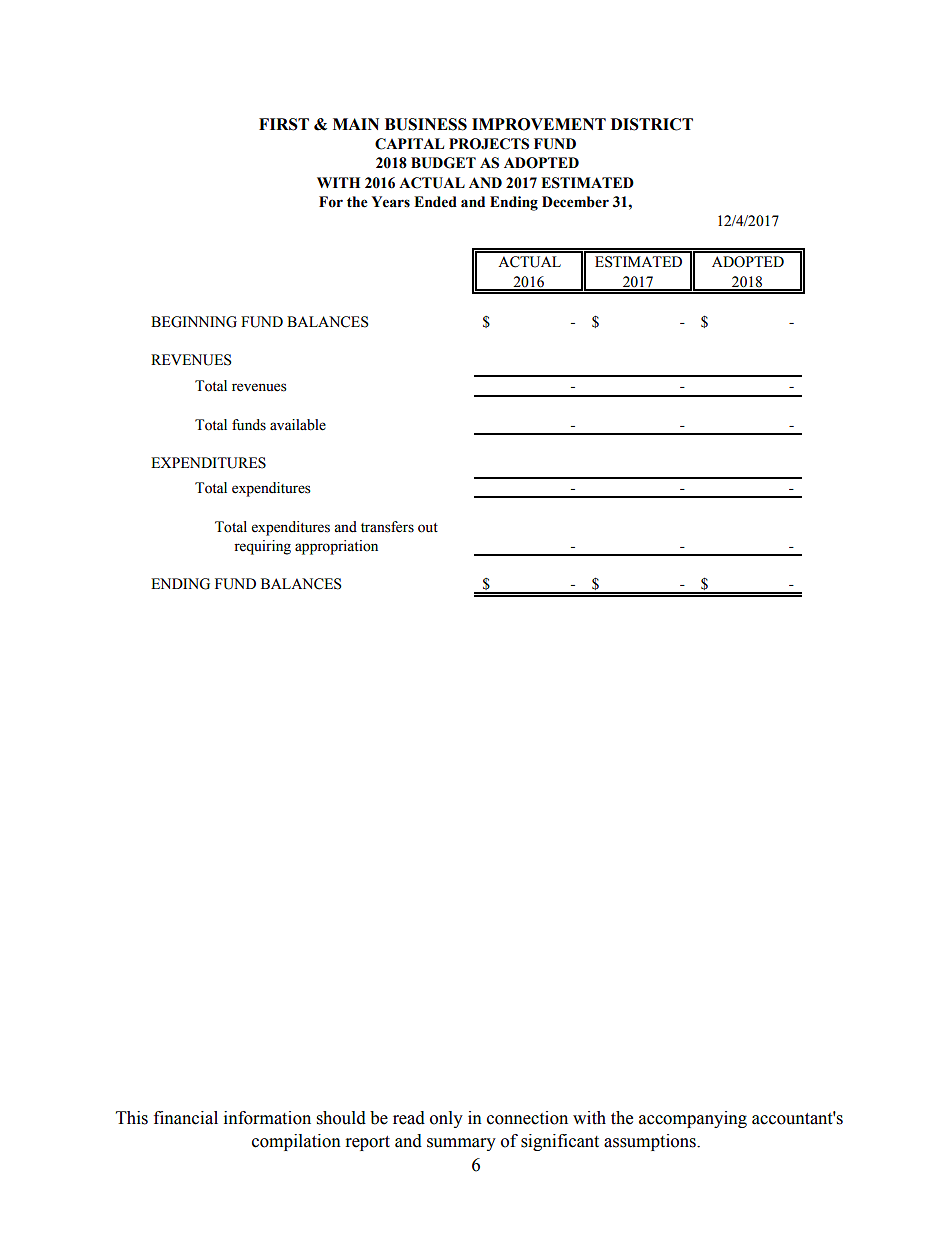 This screenshot has height=1233, width=952. Describe the element at coordinates (446, 1119) in the screenshot. I see `only` at that location.
